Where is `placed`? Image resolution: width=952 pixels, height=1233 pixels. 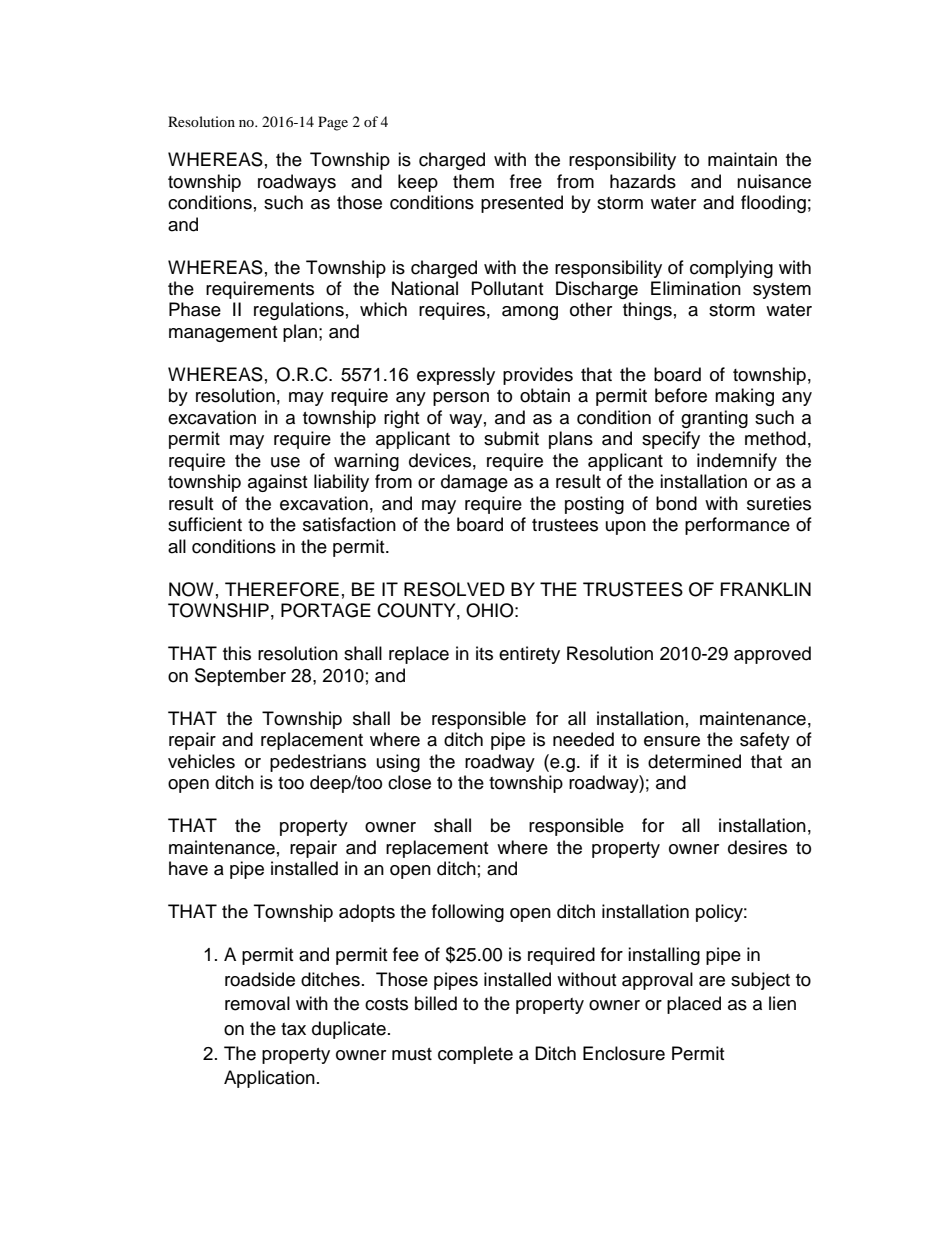
placed is located at coordinates (694, 1005).
